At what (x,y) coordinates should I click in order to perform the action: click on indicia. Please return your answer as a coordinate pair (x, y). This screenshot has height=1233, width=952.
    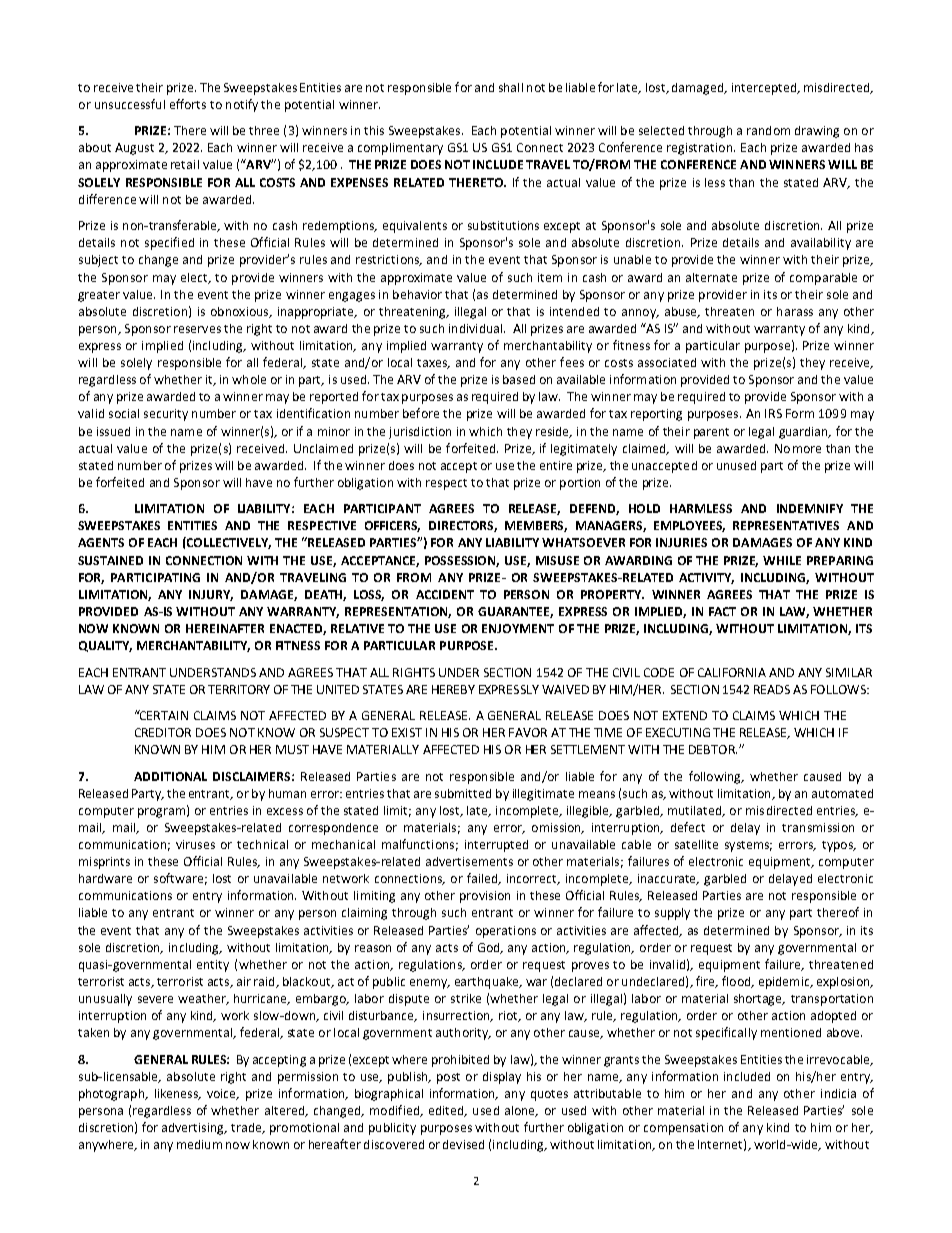
    Looking at the image, I should click on (838, 1093).
